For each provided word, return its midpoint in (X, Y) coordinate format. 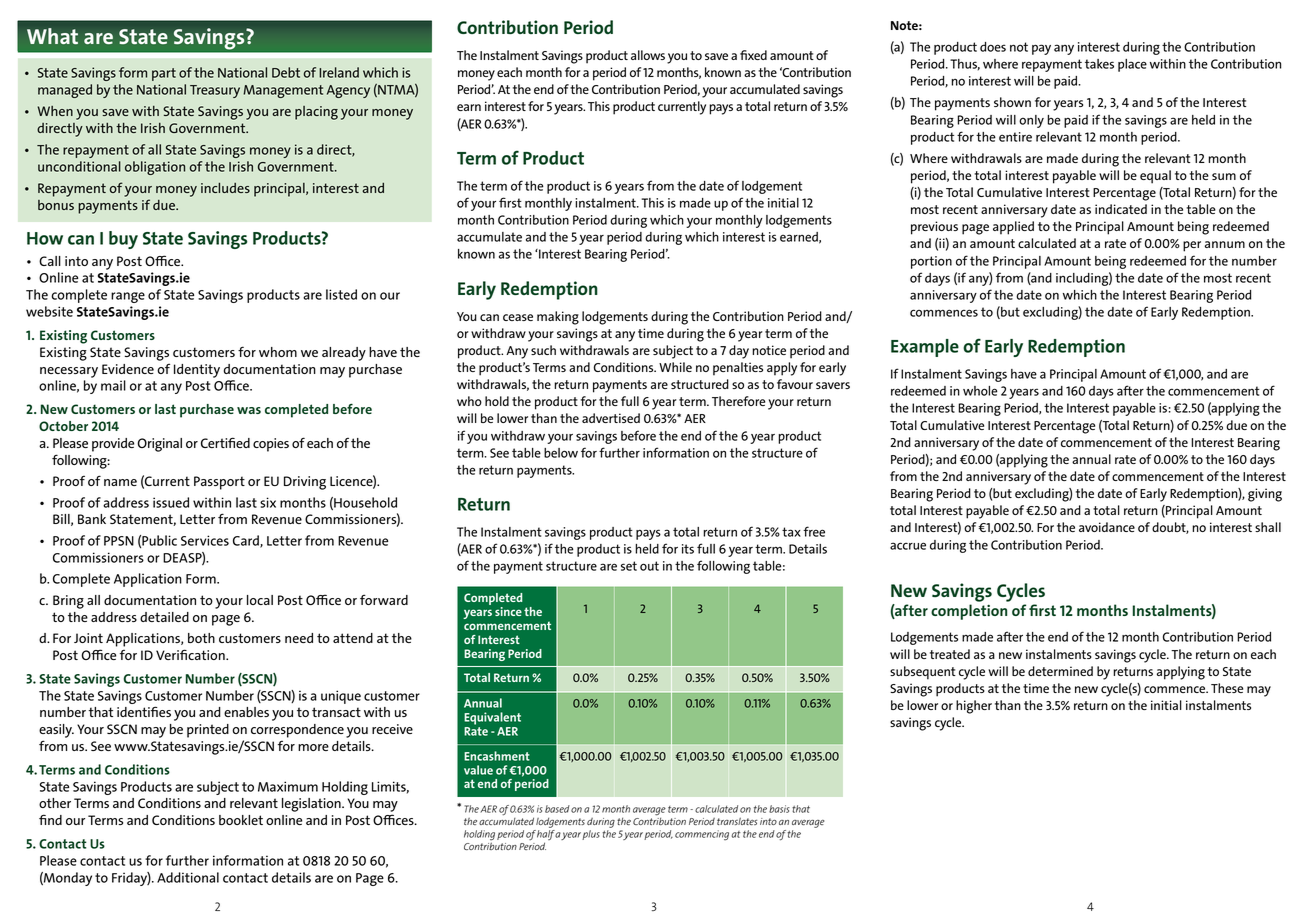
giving (1265, 495)
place (1132, 65)
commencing (702, 835)
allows (648, 55)
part (164, 74)
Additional (188, 877)
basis (779, 809)
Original (159, 445)
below (561, 453)
